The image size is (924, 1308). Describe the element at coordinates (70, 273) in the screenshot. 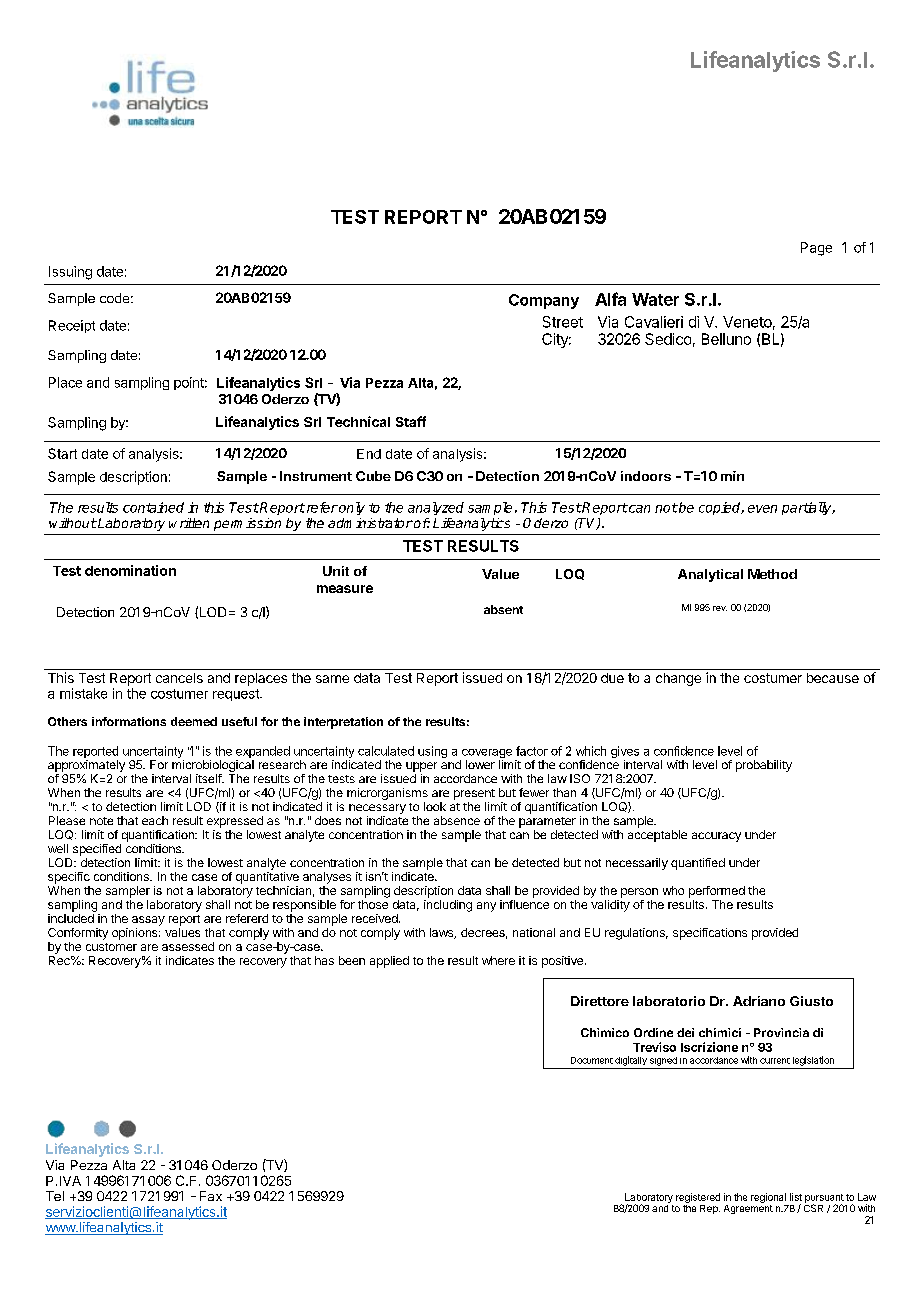

I see `Issuing` at that location.
